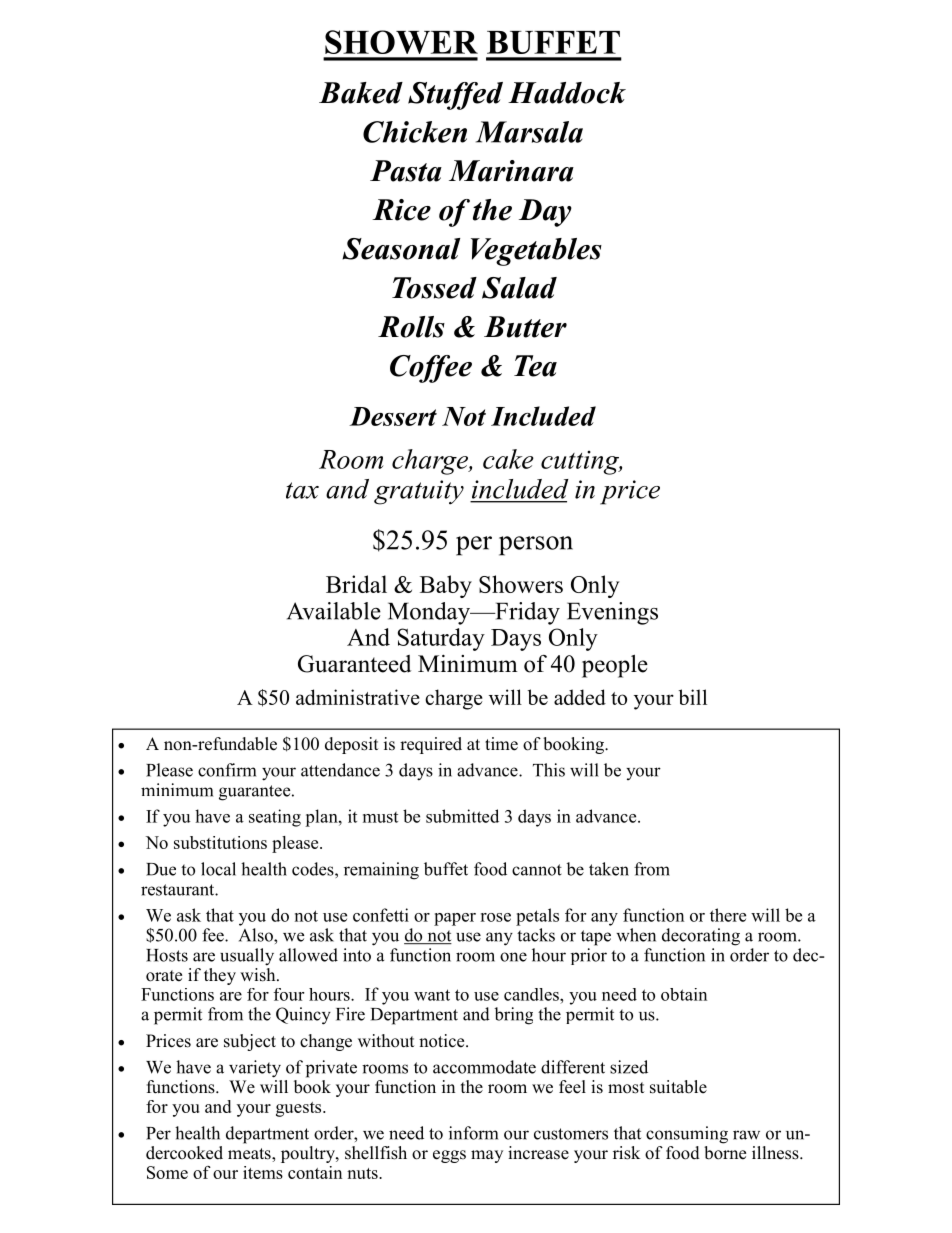  What do you see at coordinates (227, 770) in the screenshot?
I see `confirm` at bounding box center [227, 770].
